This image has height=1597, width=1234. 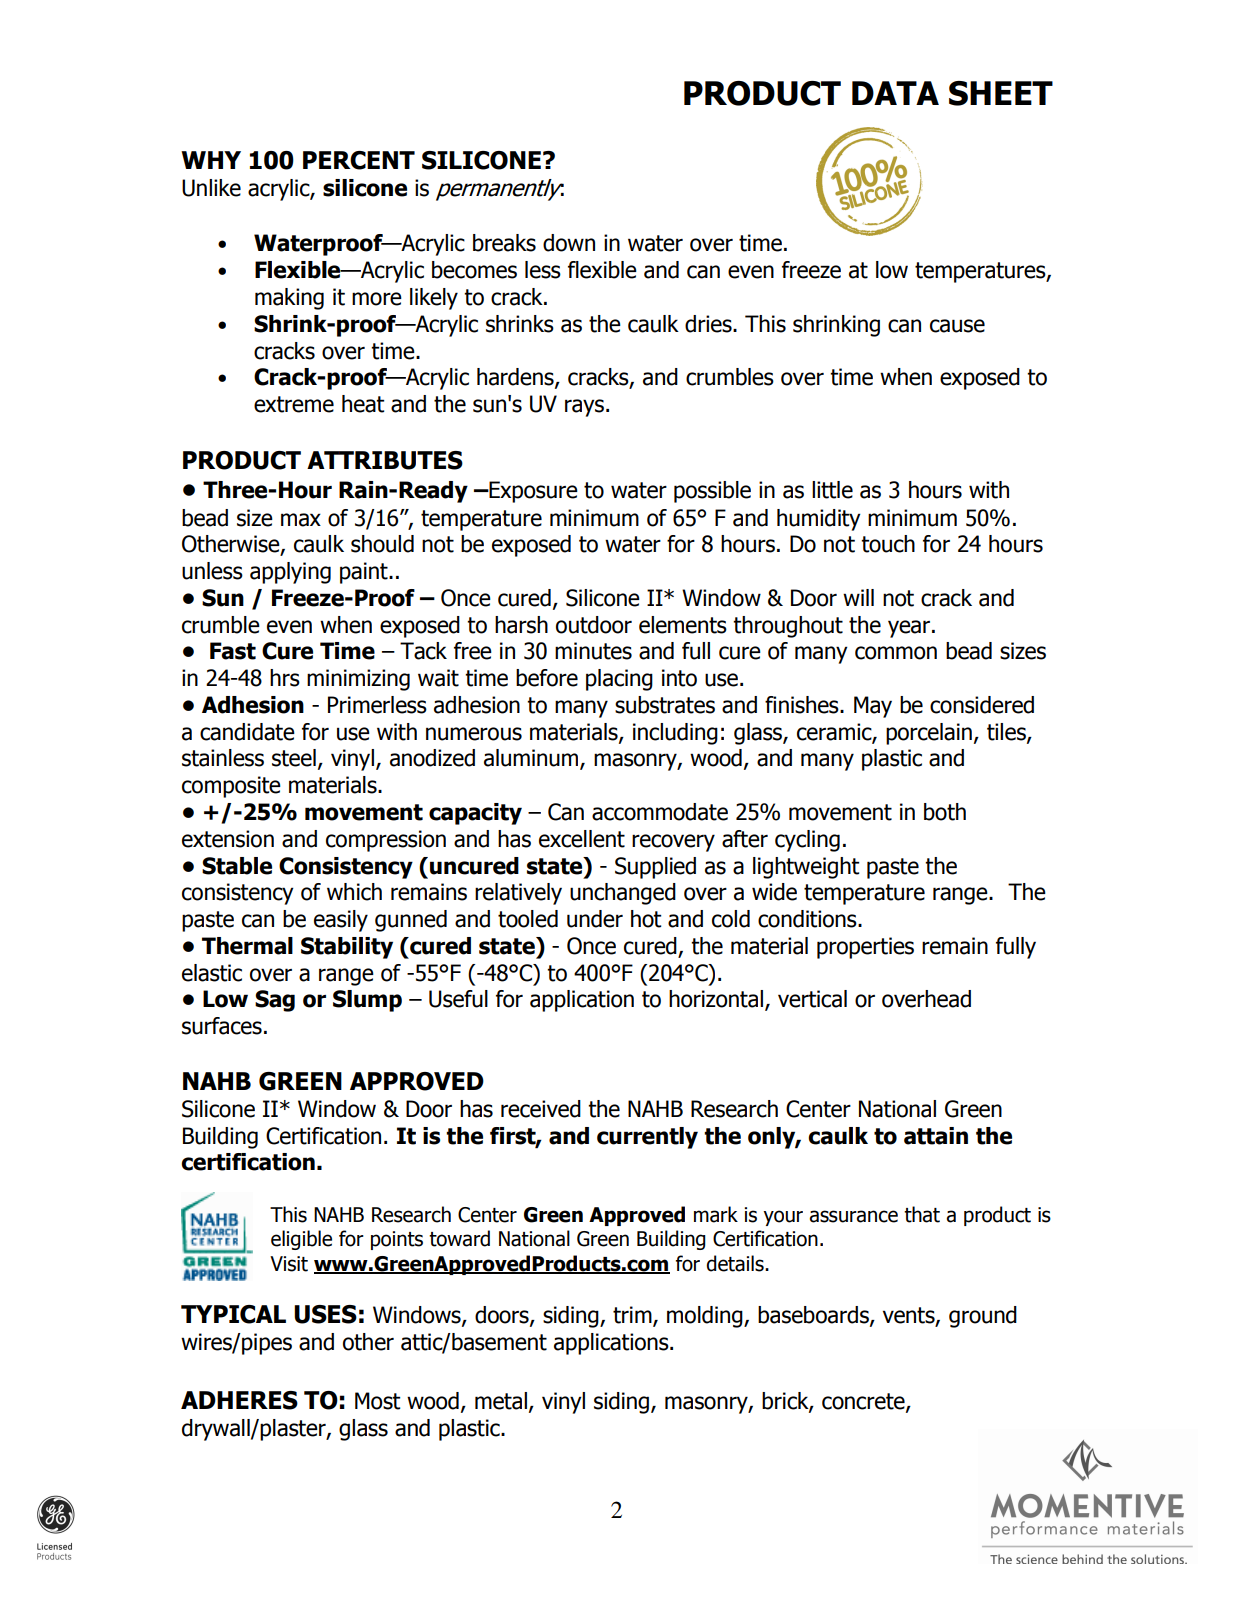 I want to click on DATA, so click(x=895, y=93).
